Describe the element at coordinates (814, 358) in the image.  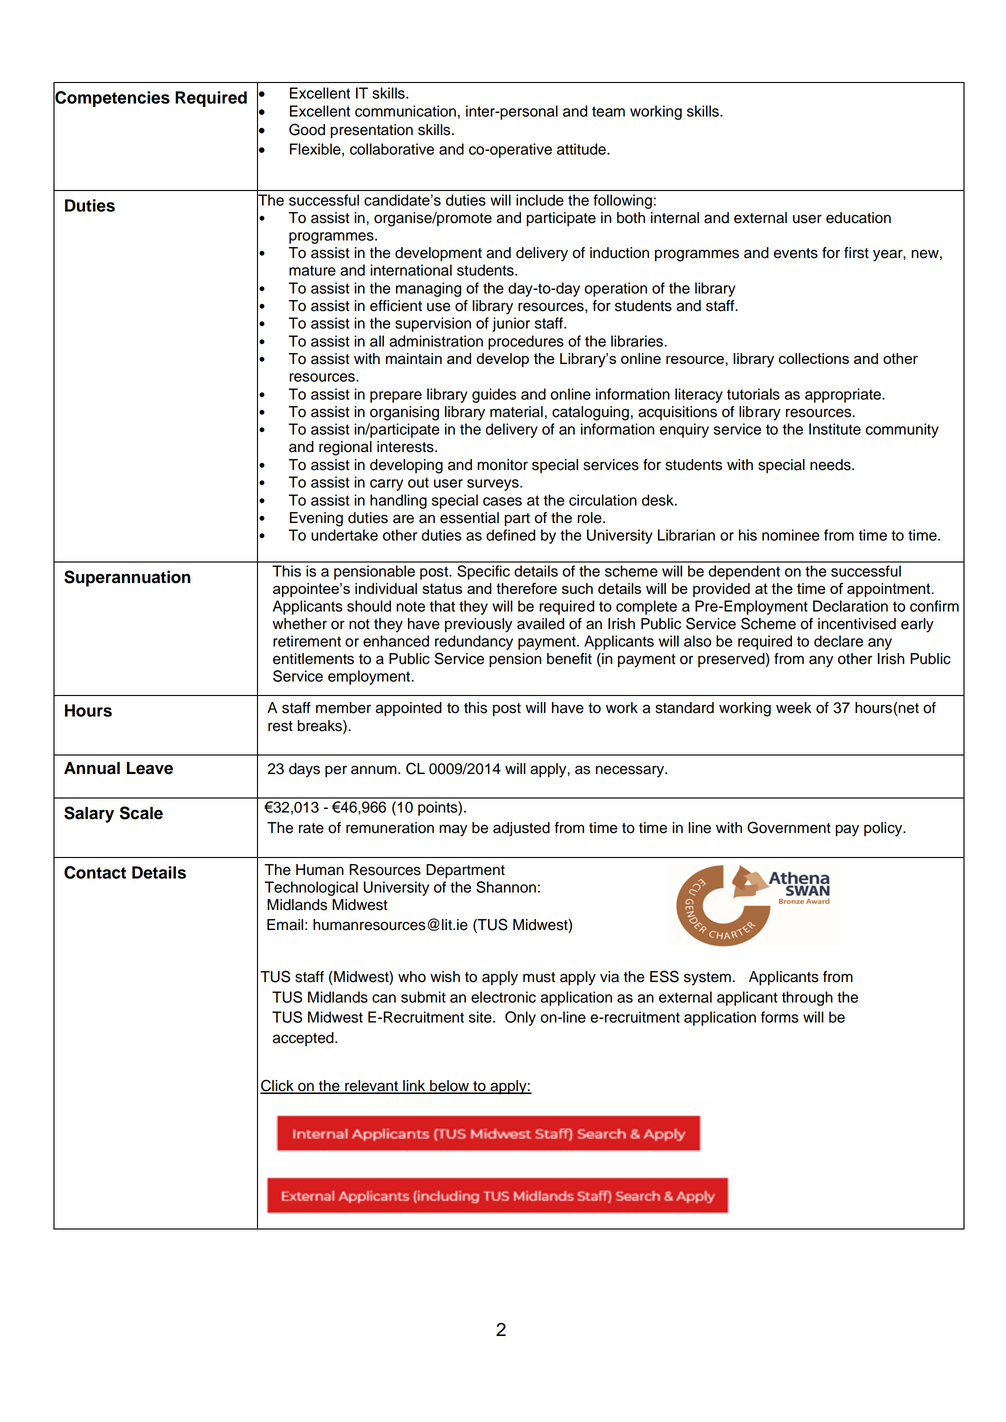
I see `collections` at that location.
